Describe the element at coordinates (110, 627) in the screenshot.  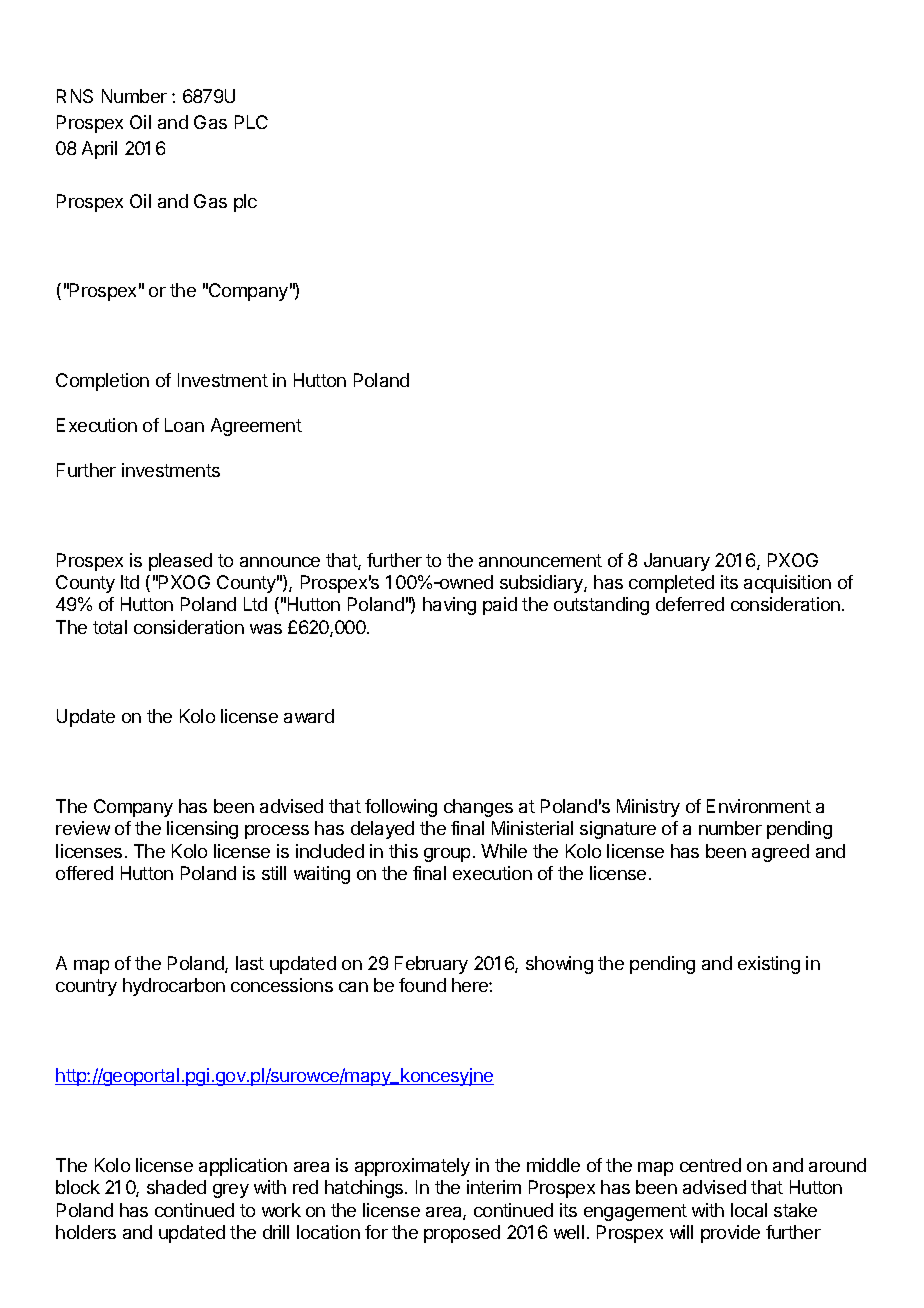
I see `total` at that location.
